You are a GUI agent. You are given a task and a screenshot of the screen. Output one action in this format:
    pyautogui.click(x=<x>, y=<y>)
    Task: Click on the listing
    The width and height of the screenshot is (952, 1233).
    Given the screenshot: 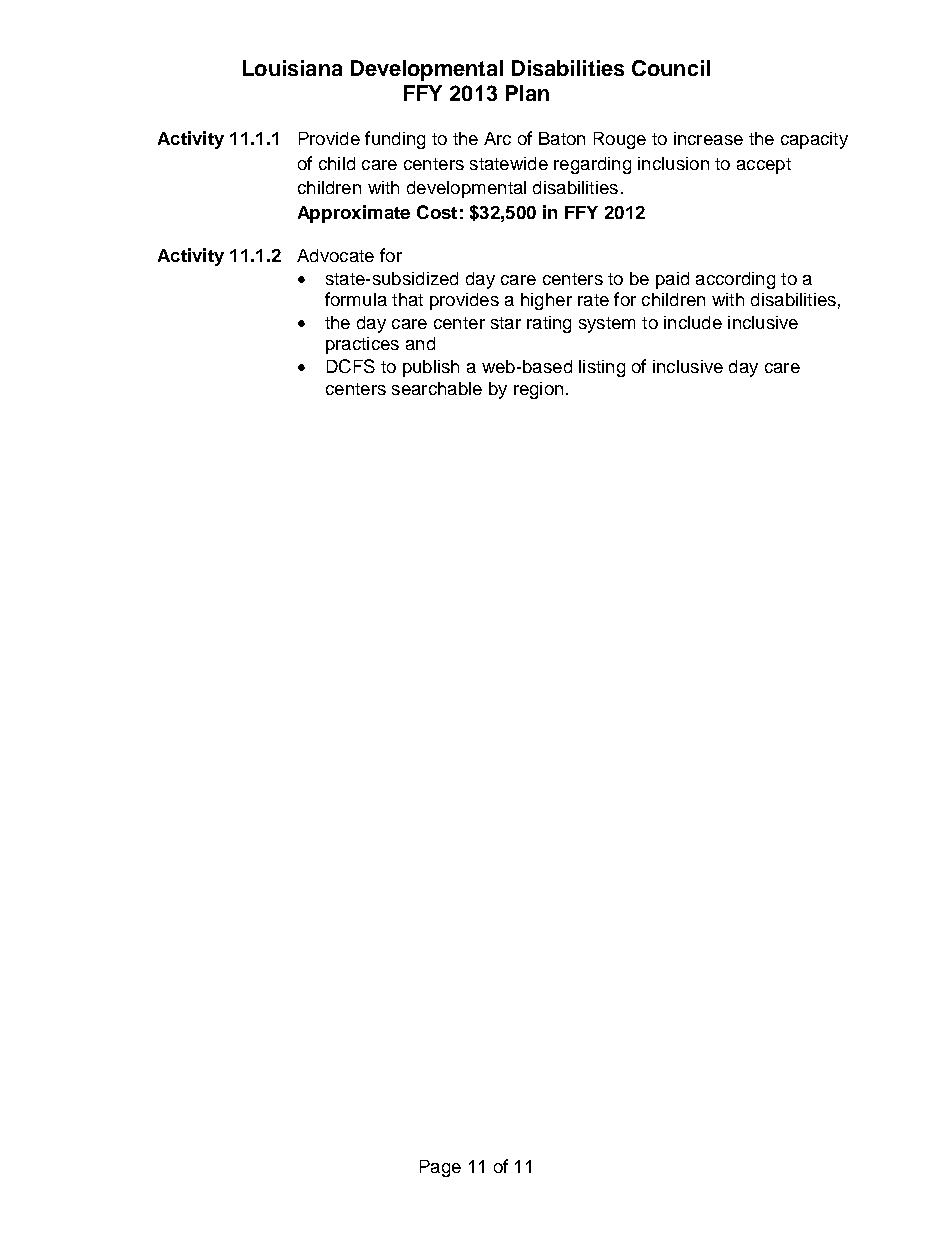 What is the action you would take?
    pyautogui.click(x=602, y=368)
